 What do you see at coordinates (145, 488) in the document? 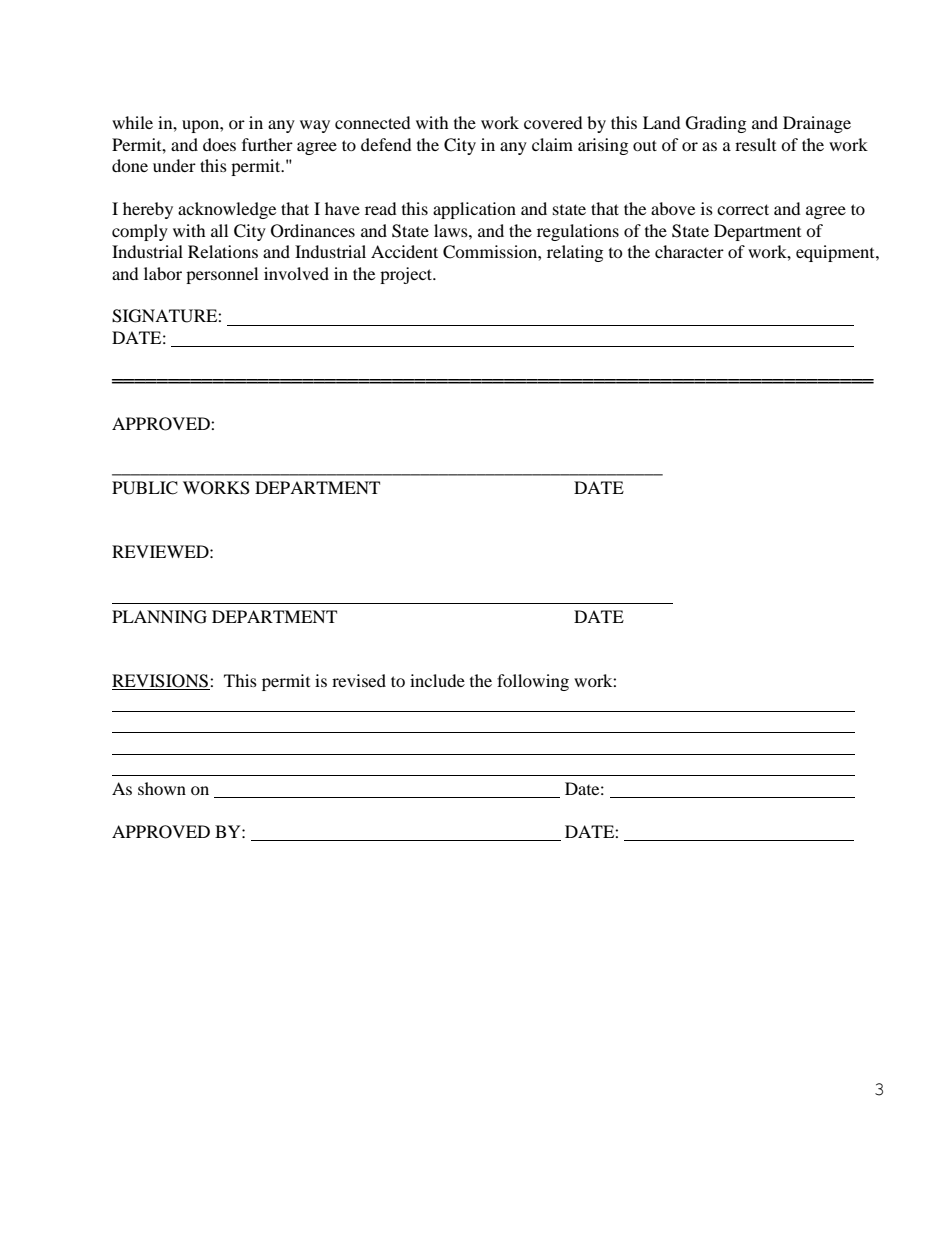
I see `PUBLIC` at bounding box center [145, 488].
